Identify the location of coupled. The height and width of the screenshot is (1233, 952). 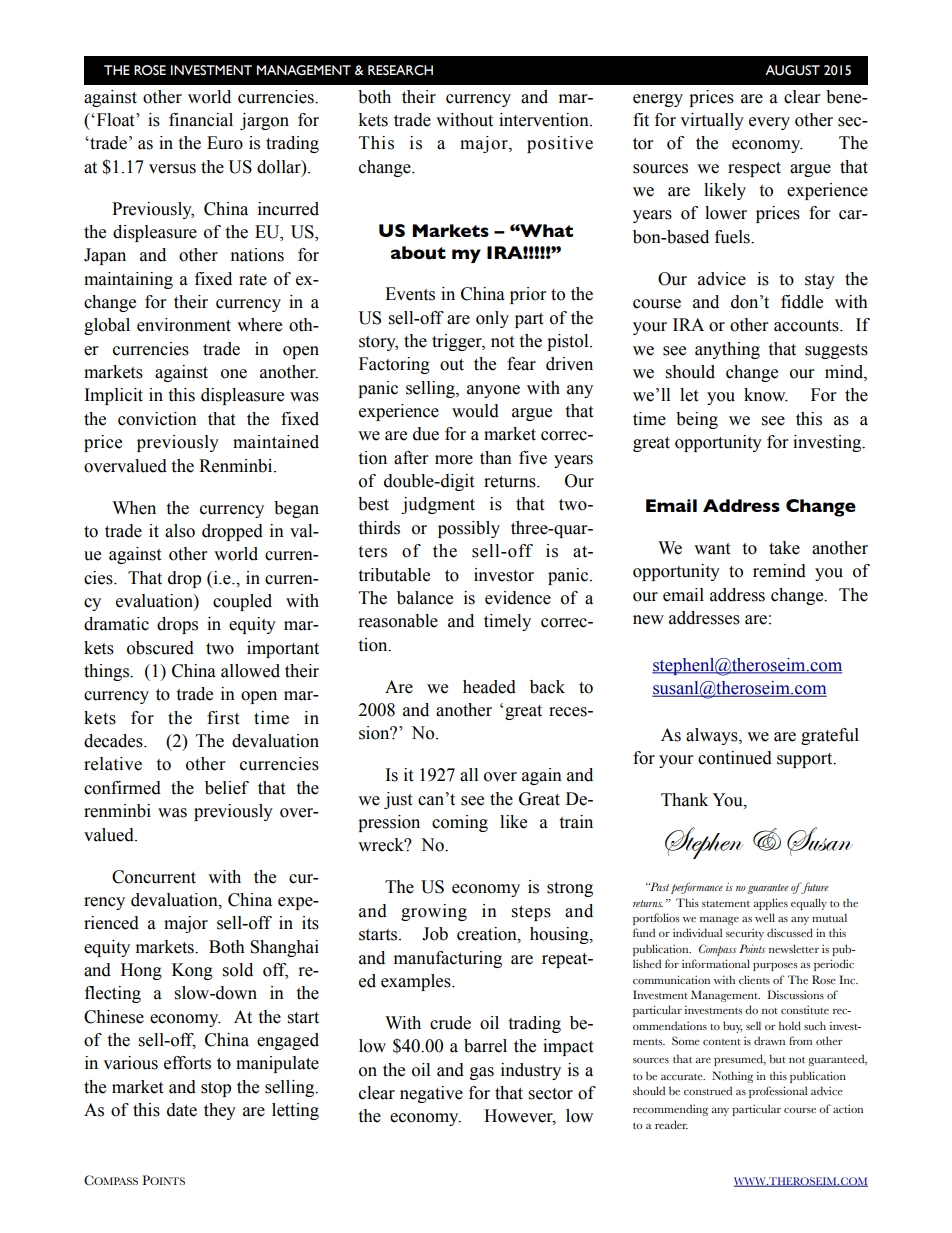
(242, 602).
